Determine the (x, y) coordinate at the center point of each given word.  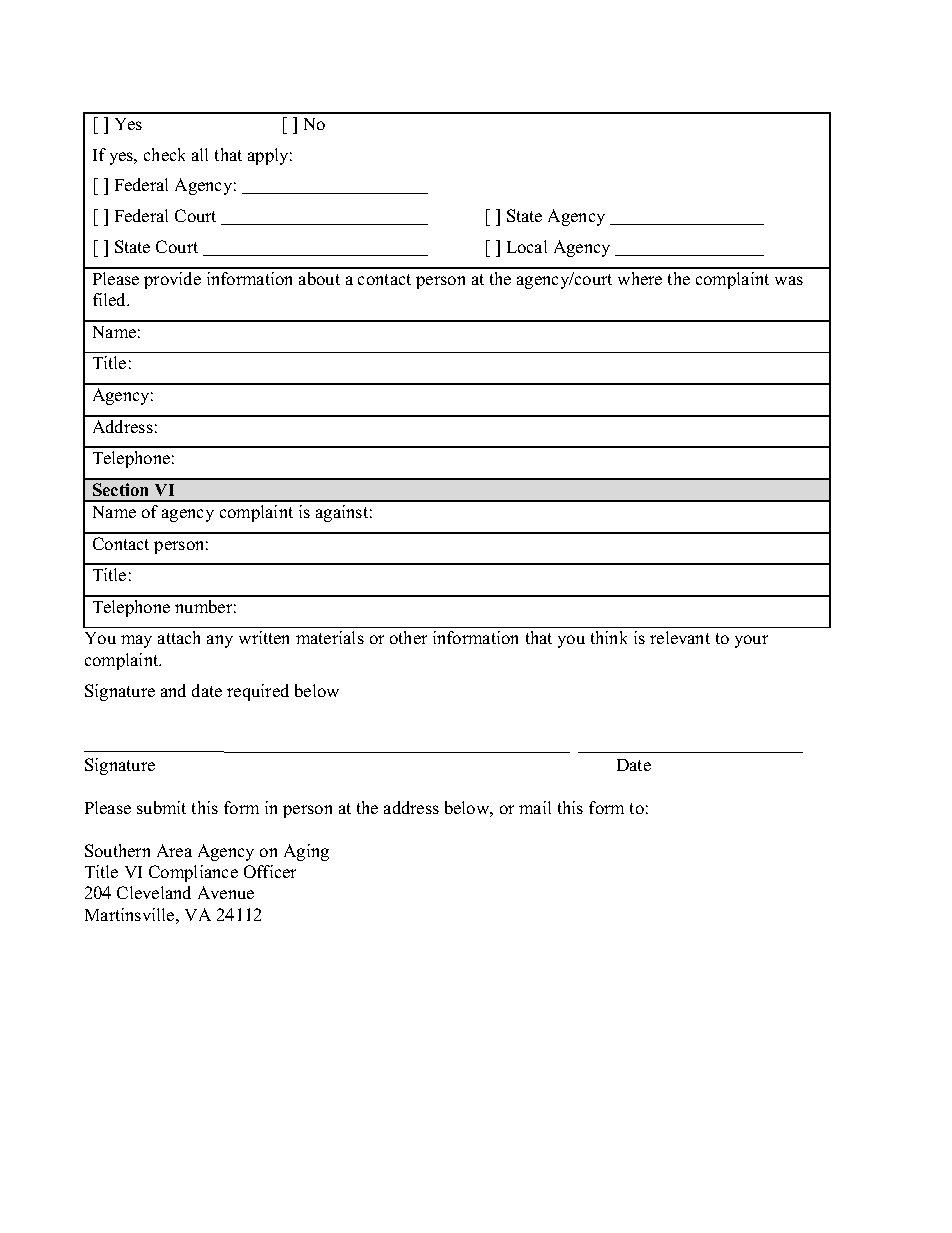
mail (535, 807)
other (408, 637)
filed (111, 299)
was (789, 280)
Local (527, 246)
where (640, 278)
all (200, 154)
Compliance (193, 873)
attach (179, 637)
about (319, 278)
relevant (680, 637)
